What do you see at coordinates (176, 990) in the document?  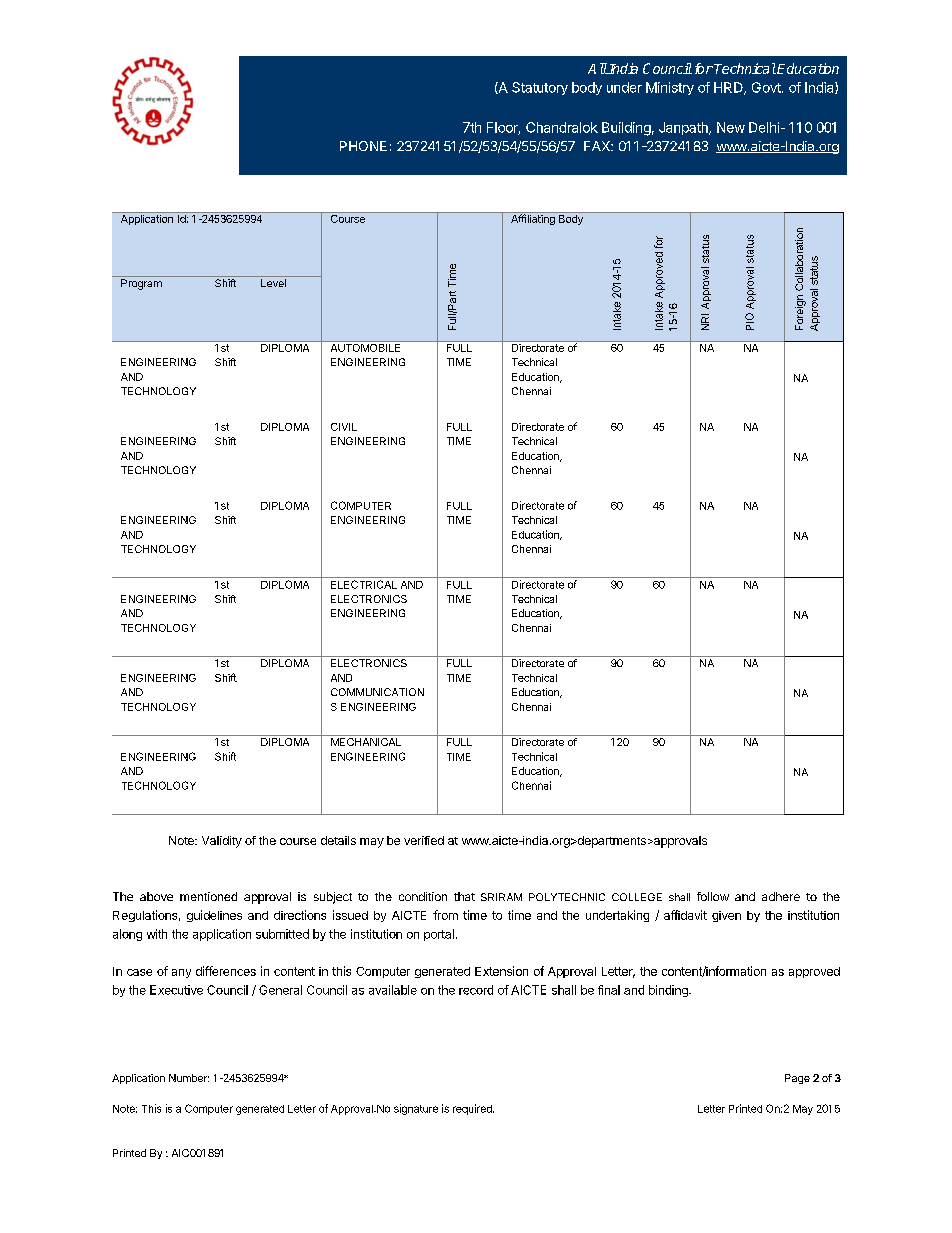 I see `Executive` at bounding box center [176, 990].
